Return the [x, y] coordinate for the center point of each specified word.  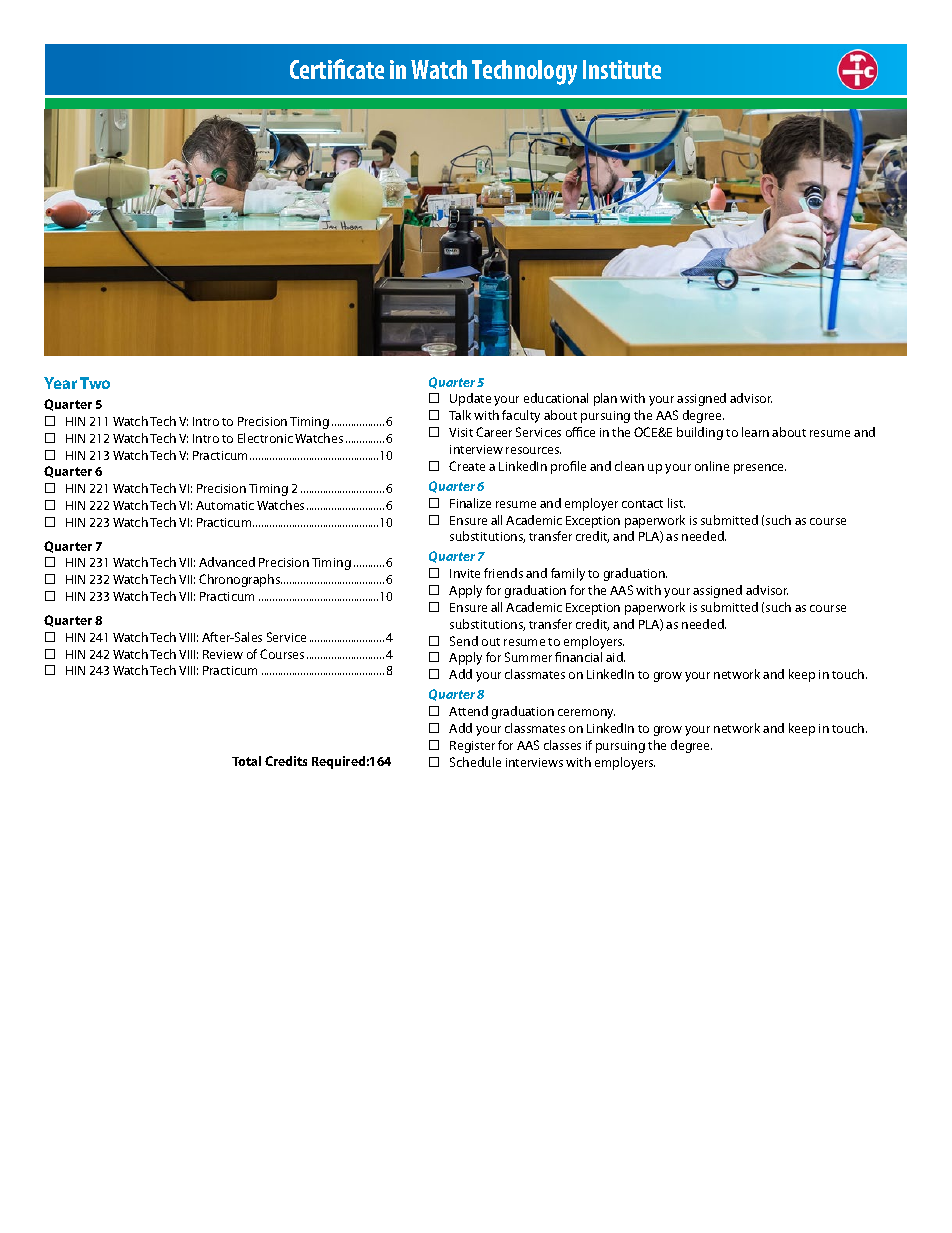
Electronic [265, 438]
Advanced [227, 562]
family [568, 574]
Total [246, 761]
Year [60, 383]
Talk [460, 415]
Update [470, 399]
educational [556, 398]
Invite [465, 573]
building [700, 433]
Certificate [337, 69]
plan [605, 399]
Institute [622, 69]
